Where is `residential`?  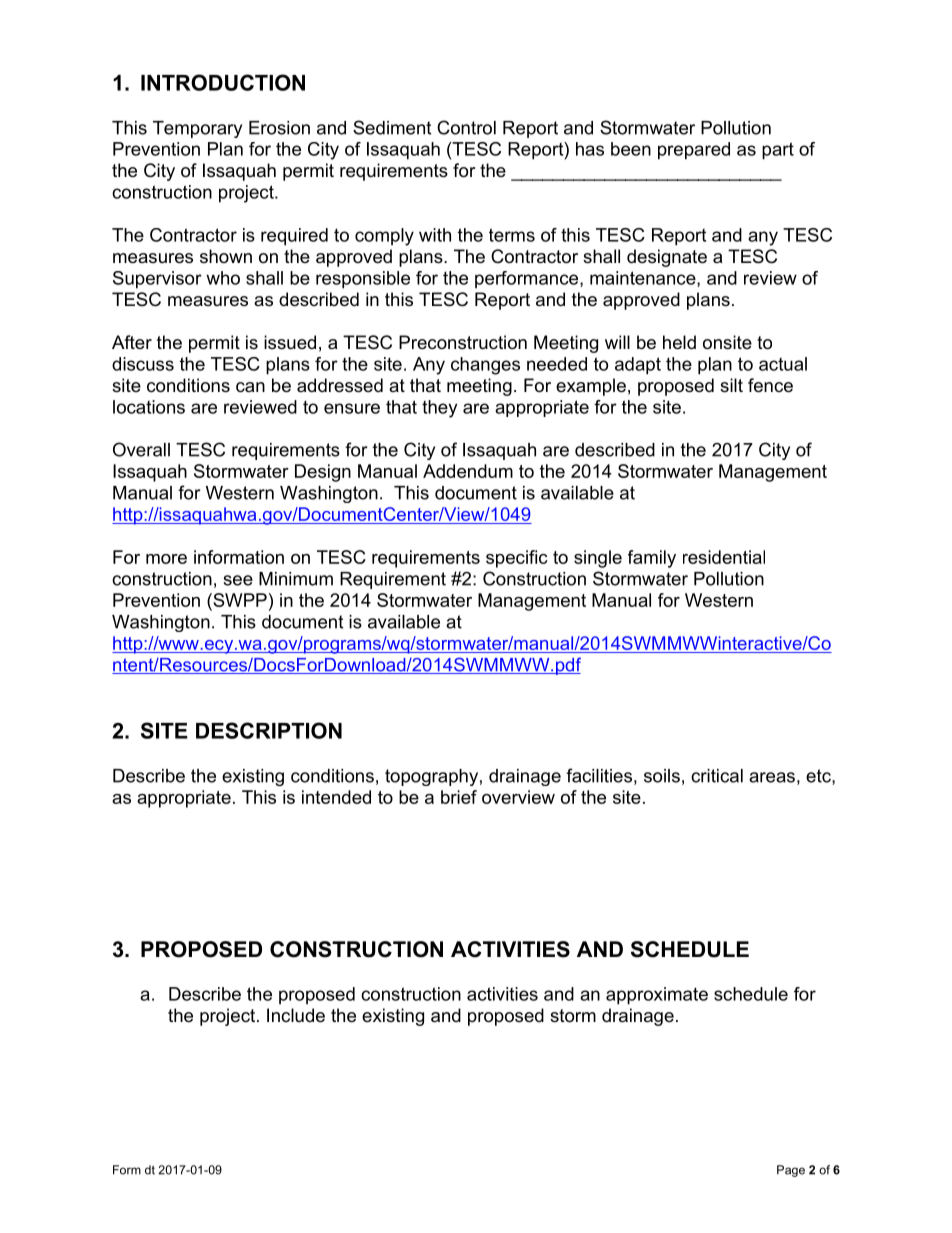 residential is located at coordinates (724, 557).
